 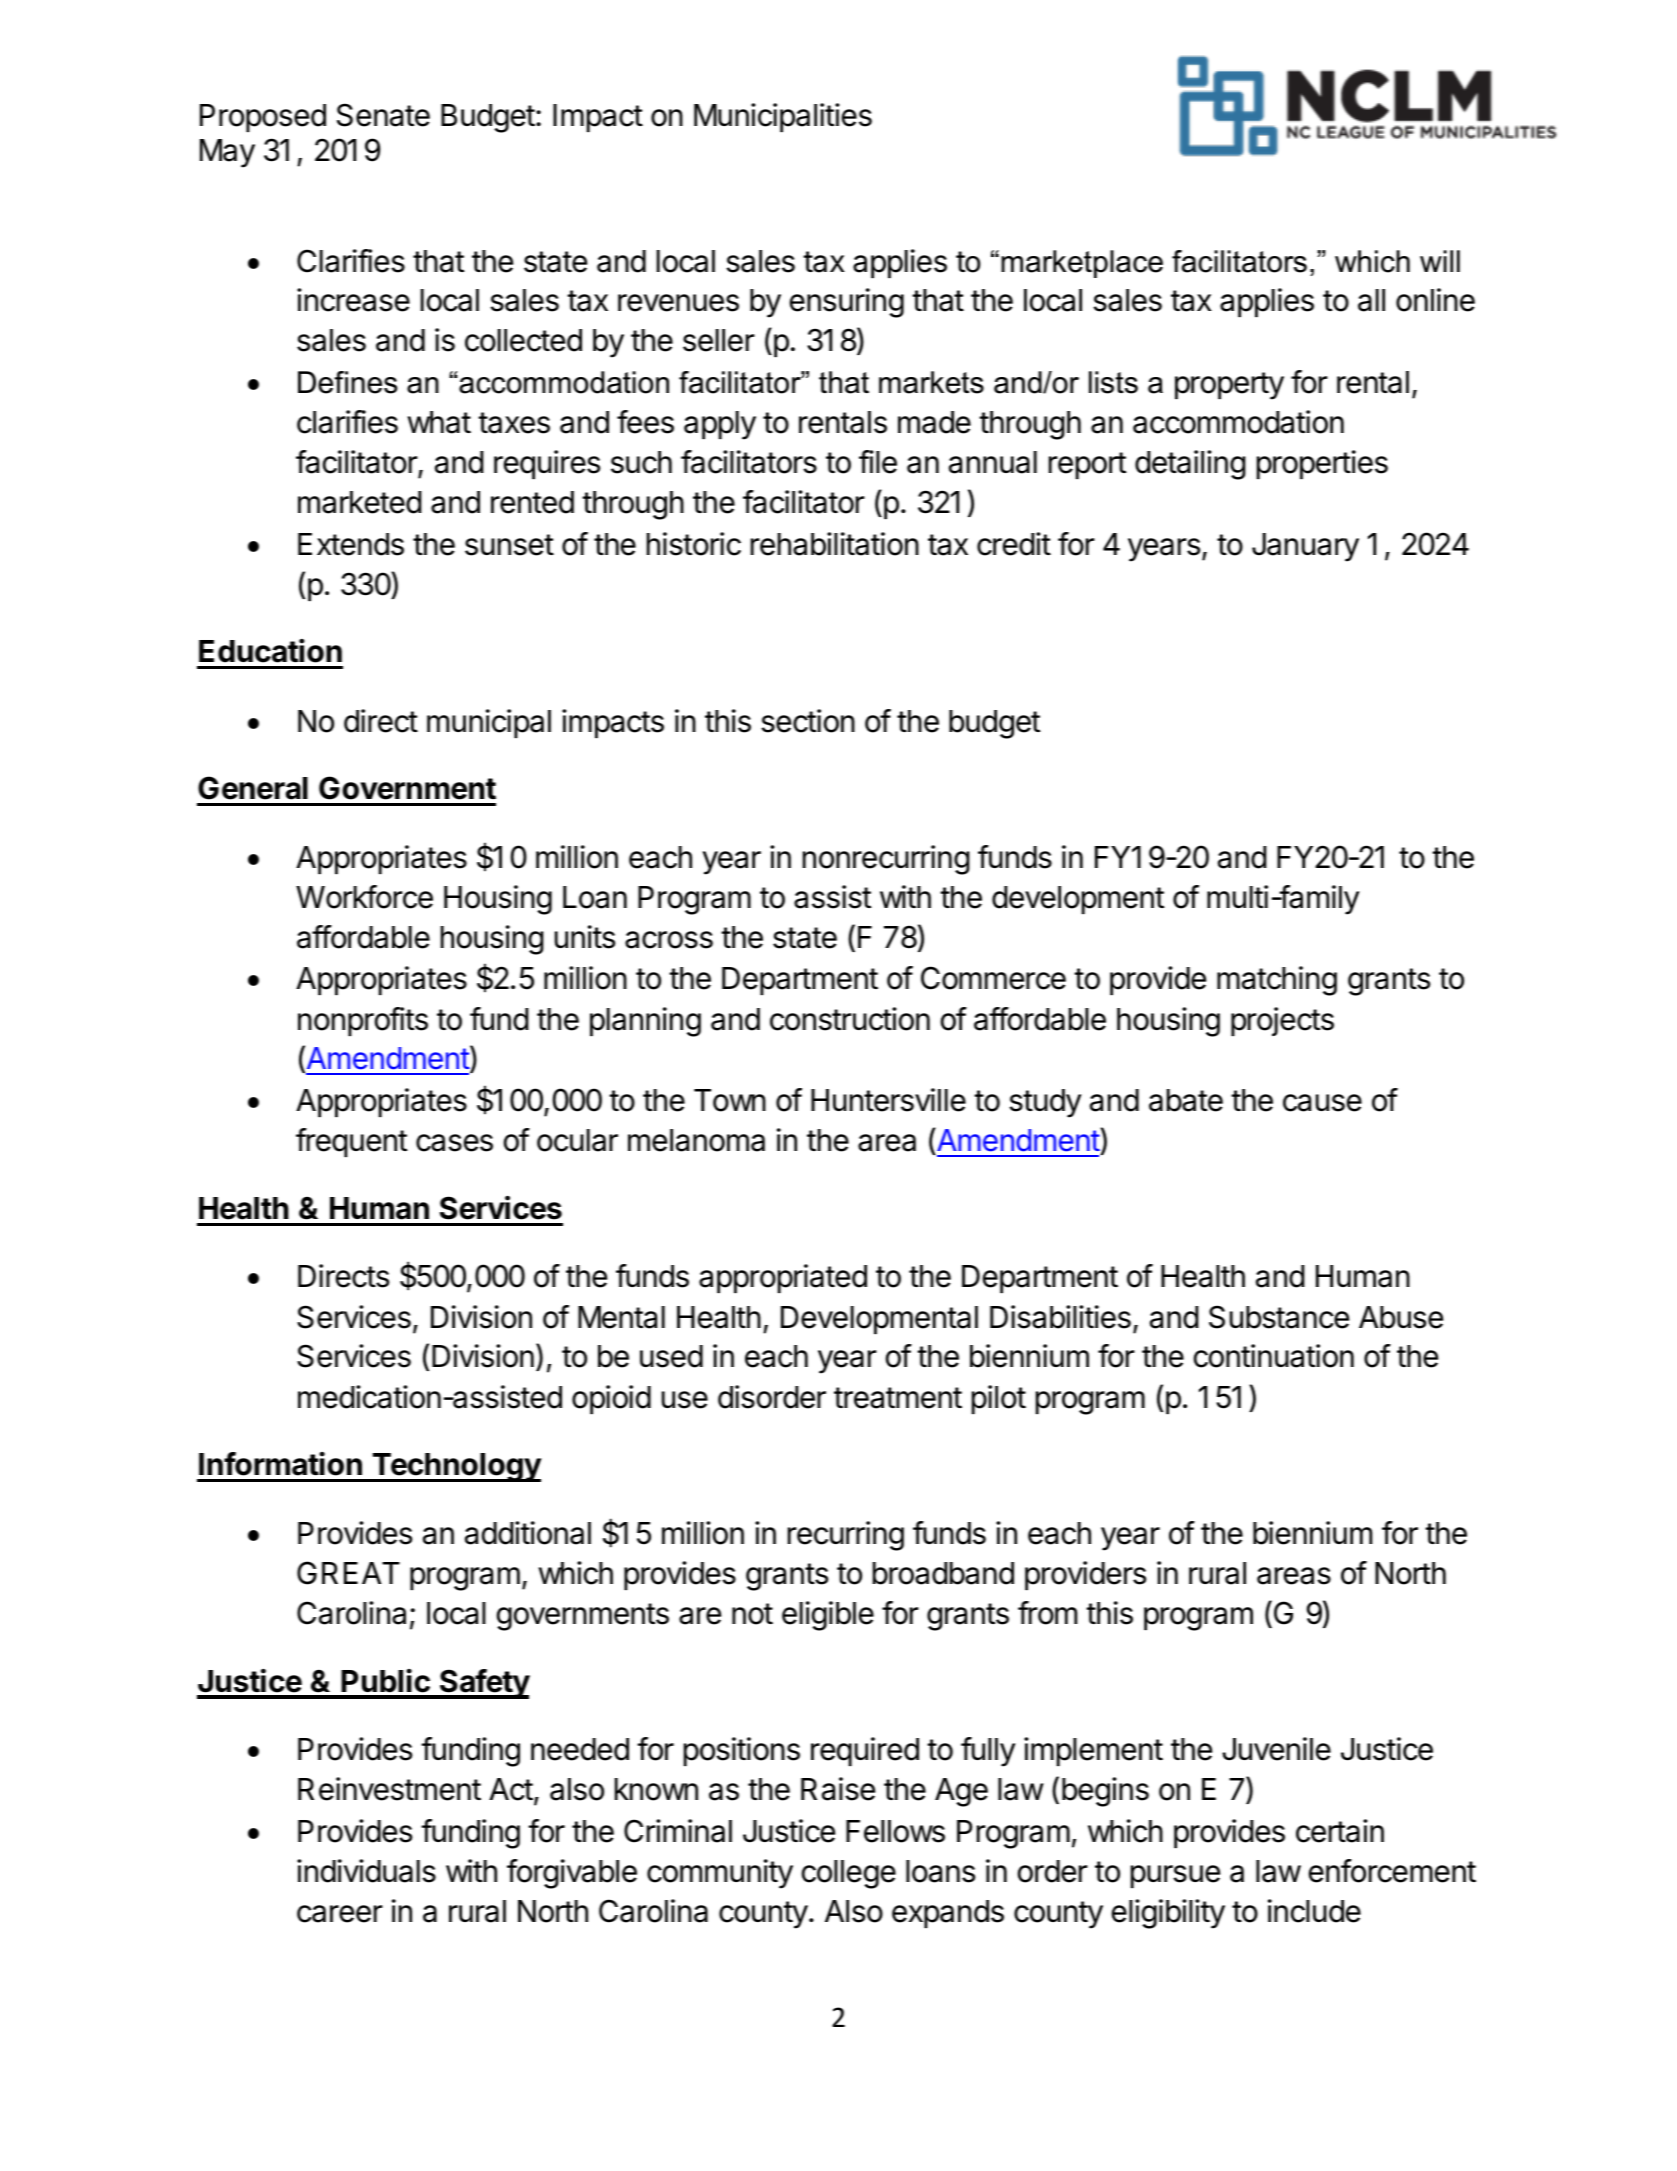 I want to click on individuals, so click(x=366, y=1871).
